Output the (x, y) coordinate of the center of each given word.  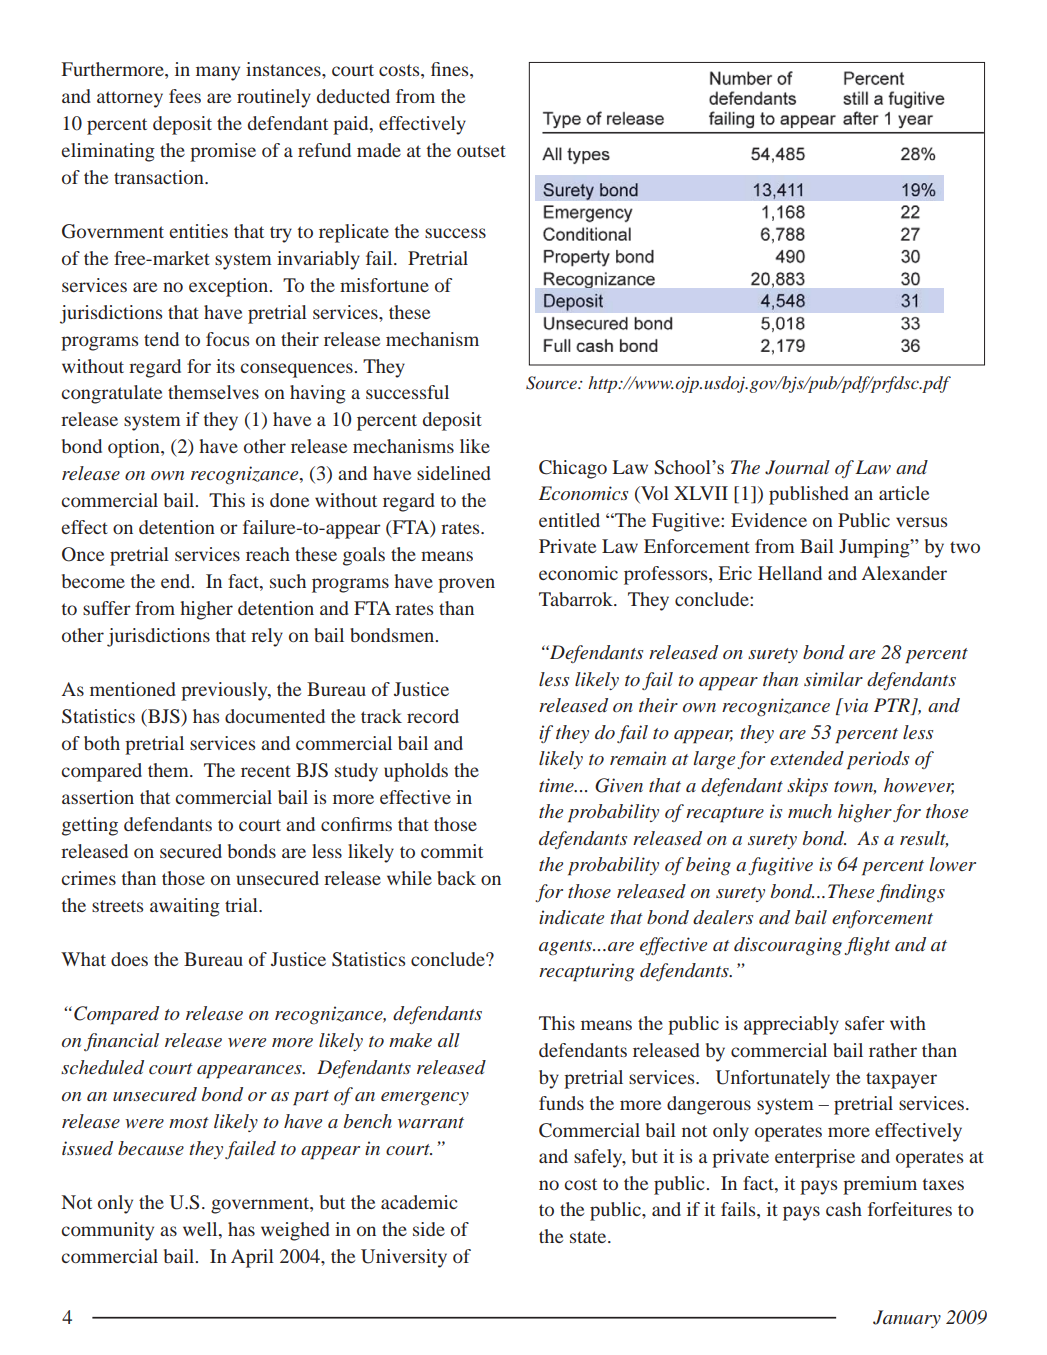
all (449, 1040)
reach (268, 554)
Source (552, 383)
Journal (797, 467)
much (810, 811)
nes (456, 71)
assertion (98, 797)
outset (481, 151)
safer (865, 1023)
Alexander (904, 573)
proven (466, 585)
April (252, 1258)
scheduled (102, 1067)
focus (227, 339)
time (557, 785)
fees (185, 96)
